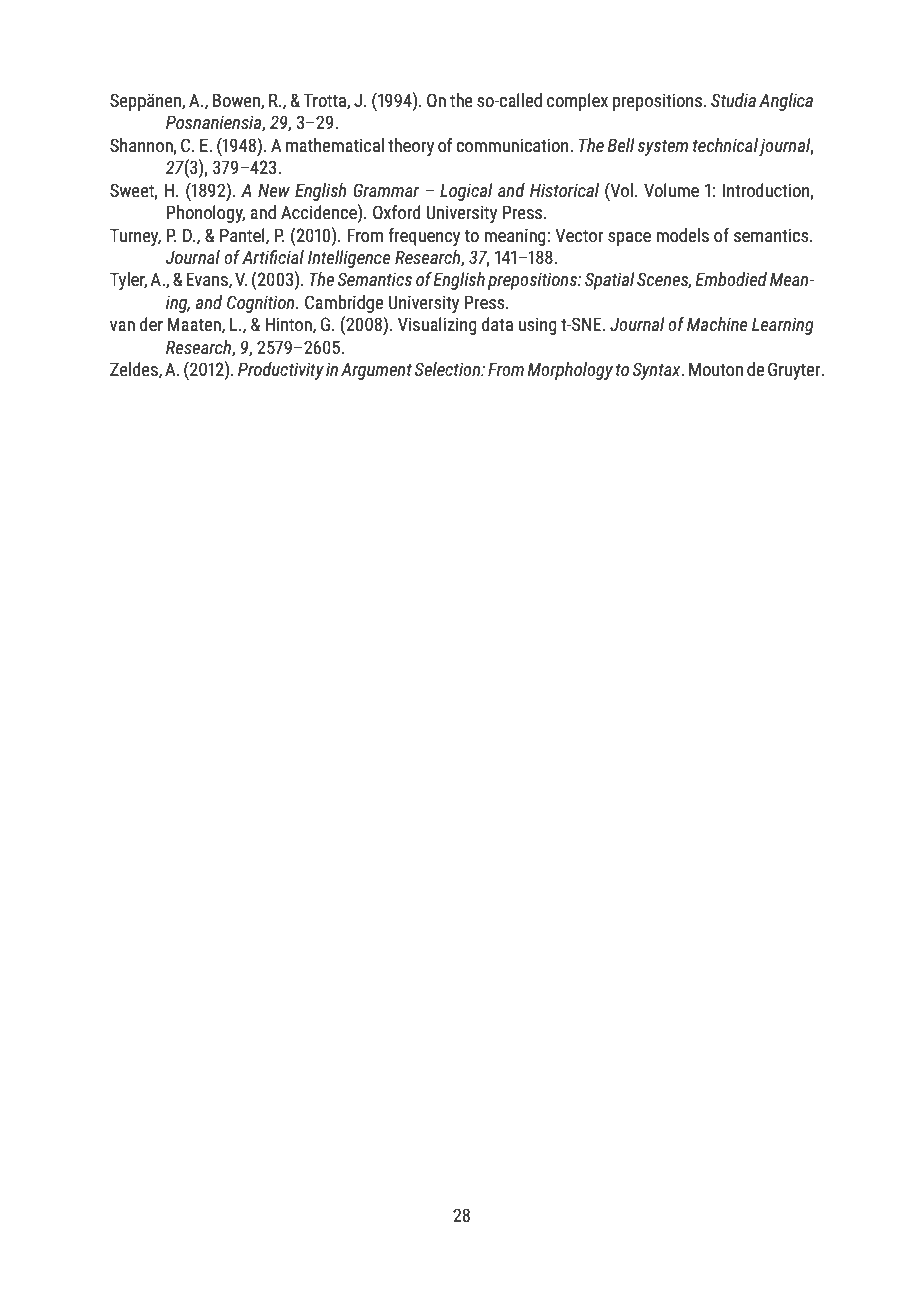  I want to click on Productivity, so click(281, 371).
